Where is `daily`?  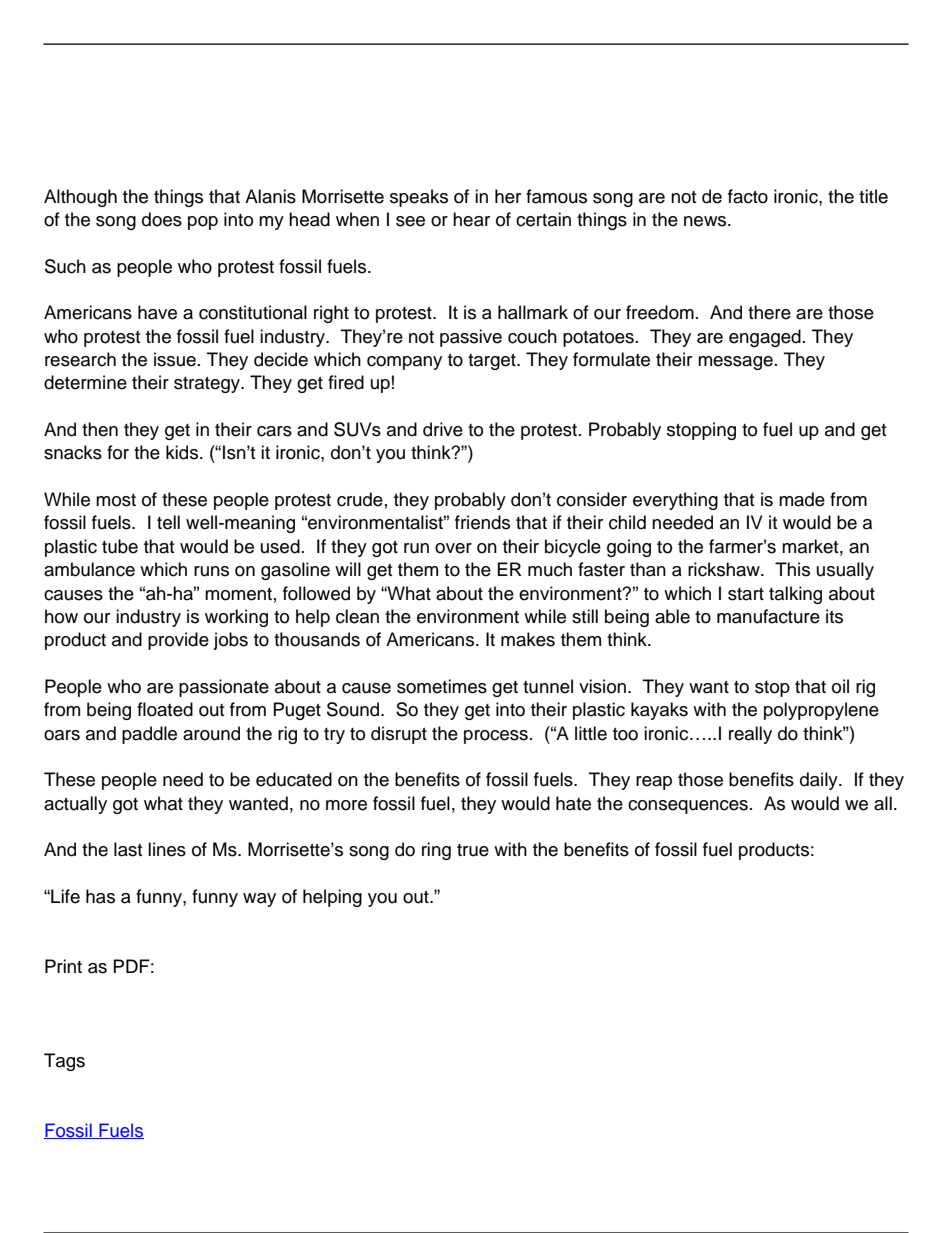 daily is located at coordinates (820, 781).
